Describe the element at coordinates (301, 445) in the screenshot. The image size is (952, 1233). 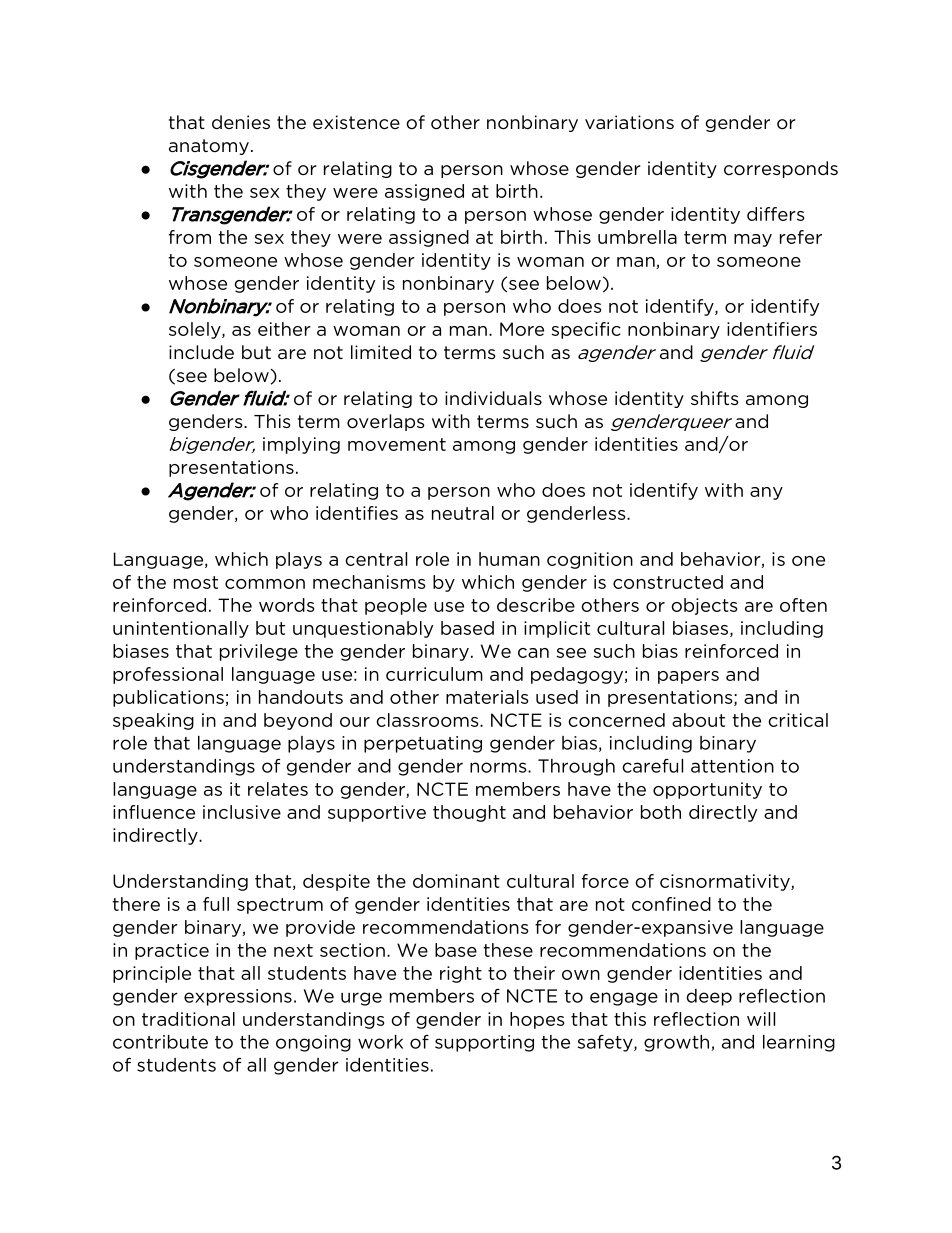
I see `implying` at that location.
